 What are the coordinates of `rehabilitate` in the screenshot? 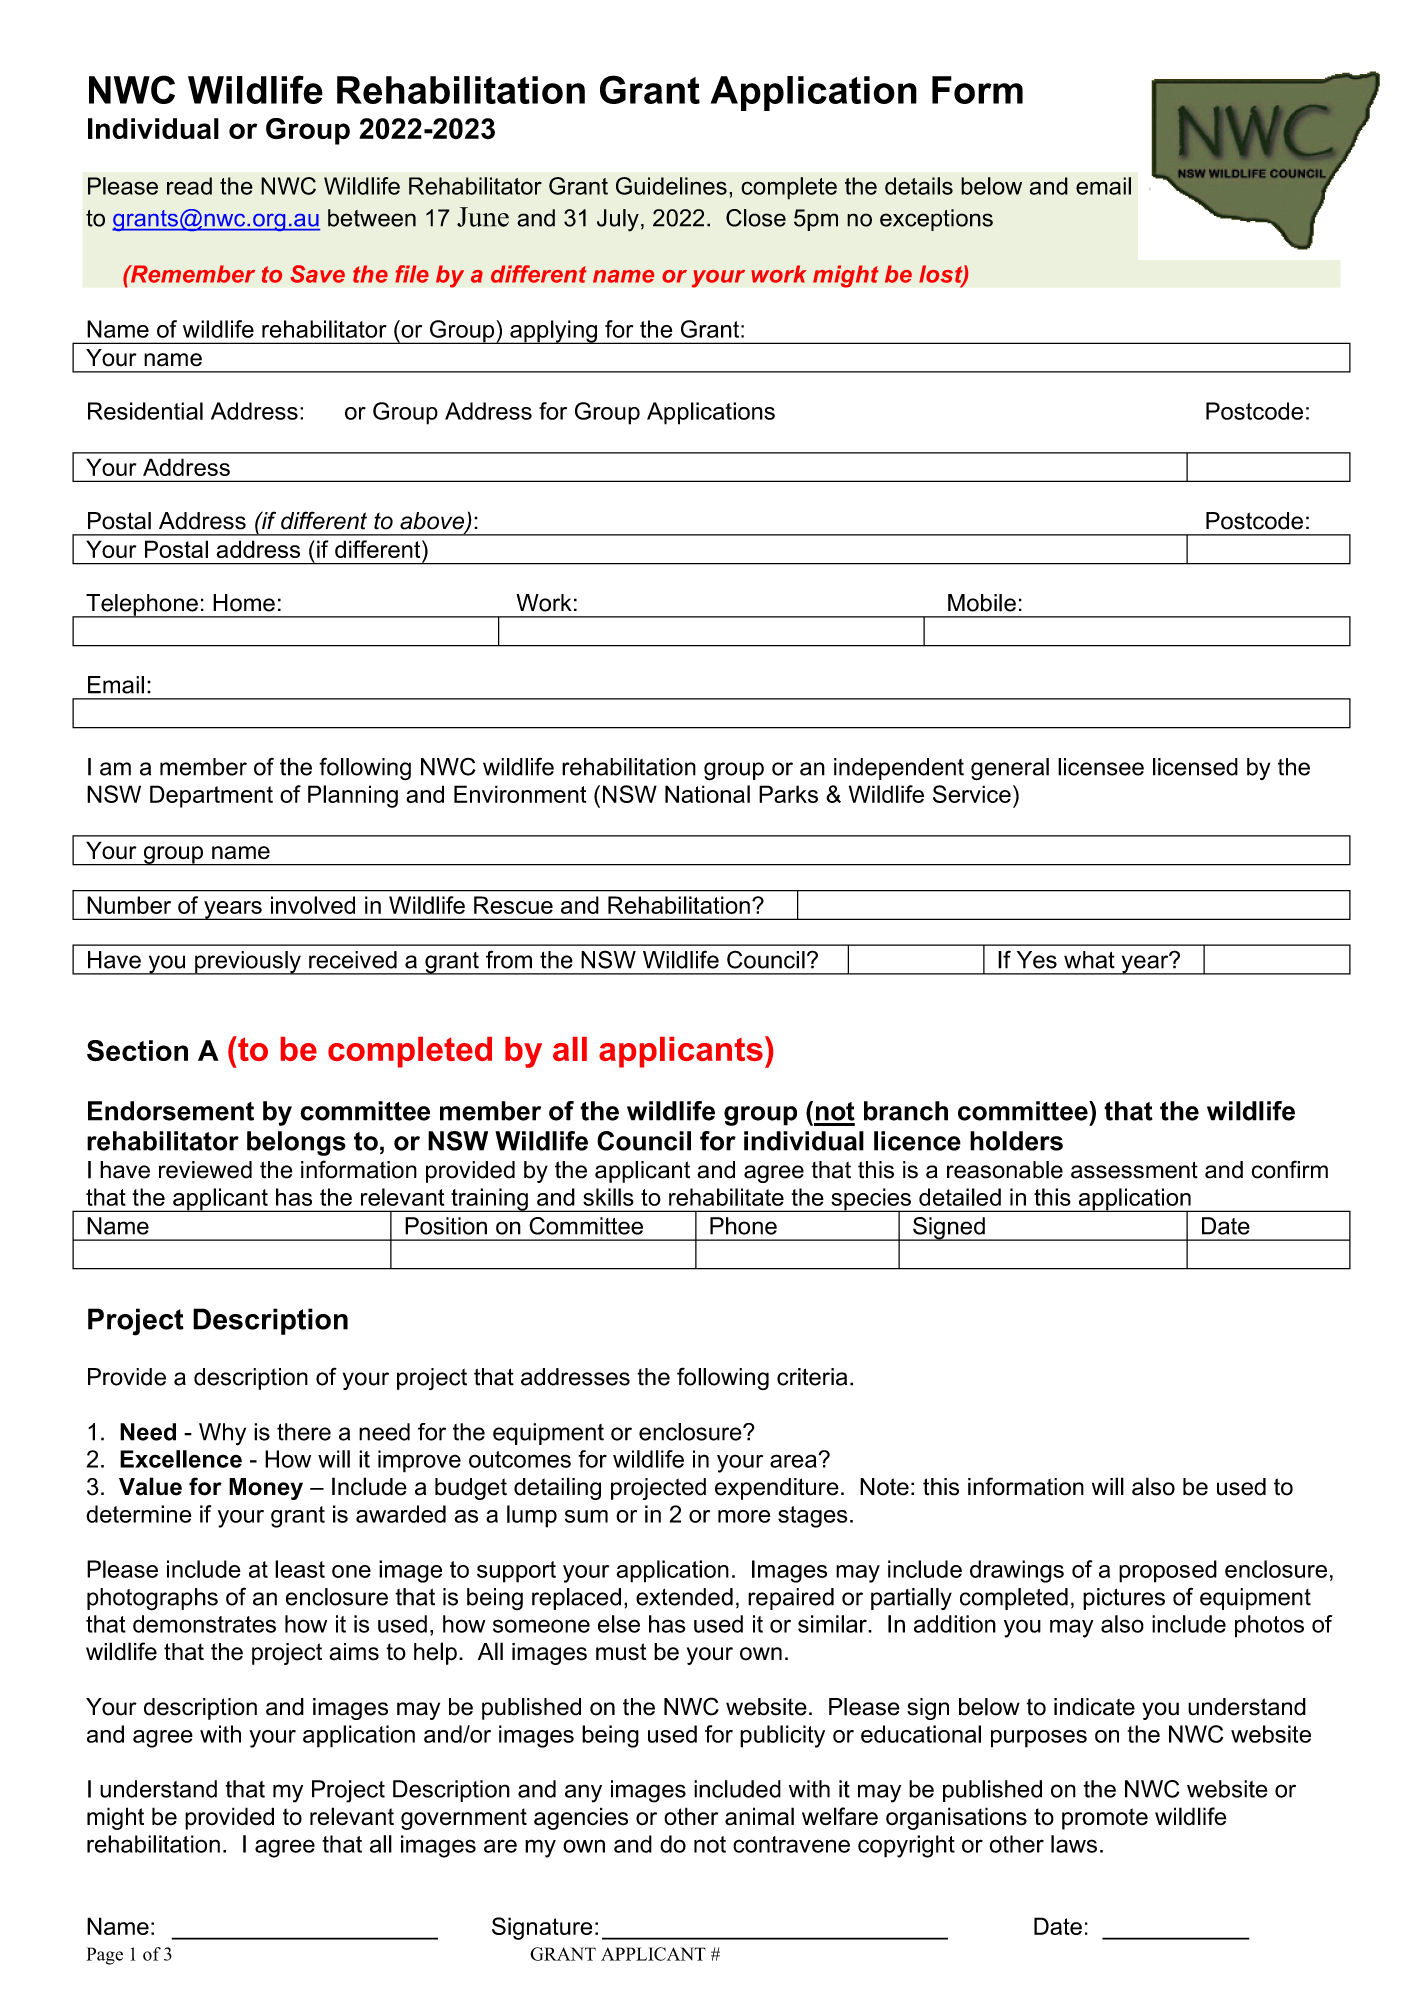 It's located at (726, 1197).
